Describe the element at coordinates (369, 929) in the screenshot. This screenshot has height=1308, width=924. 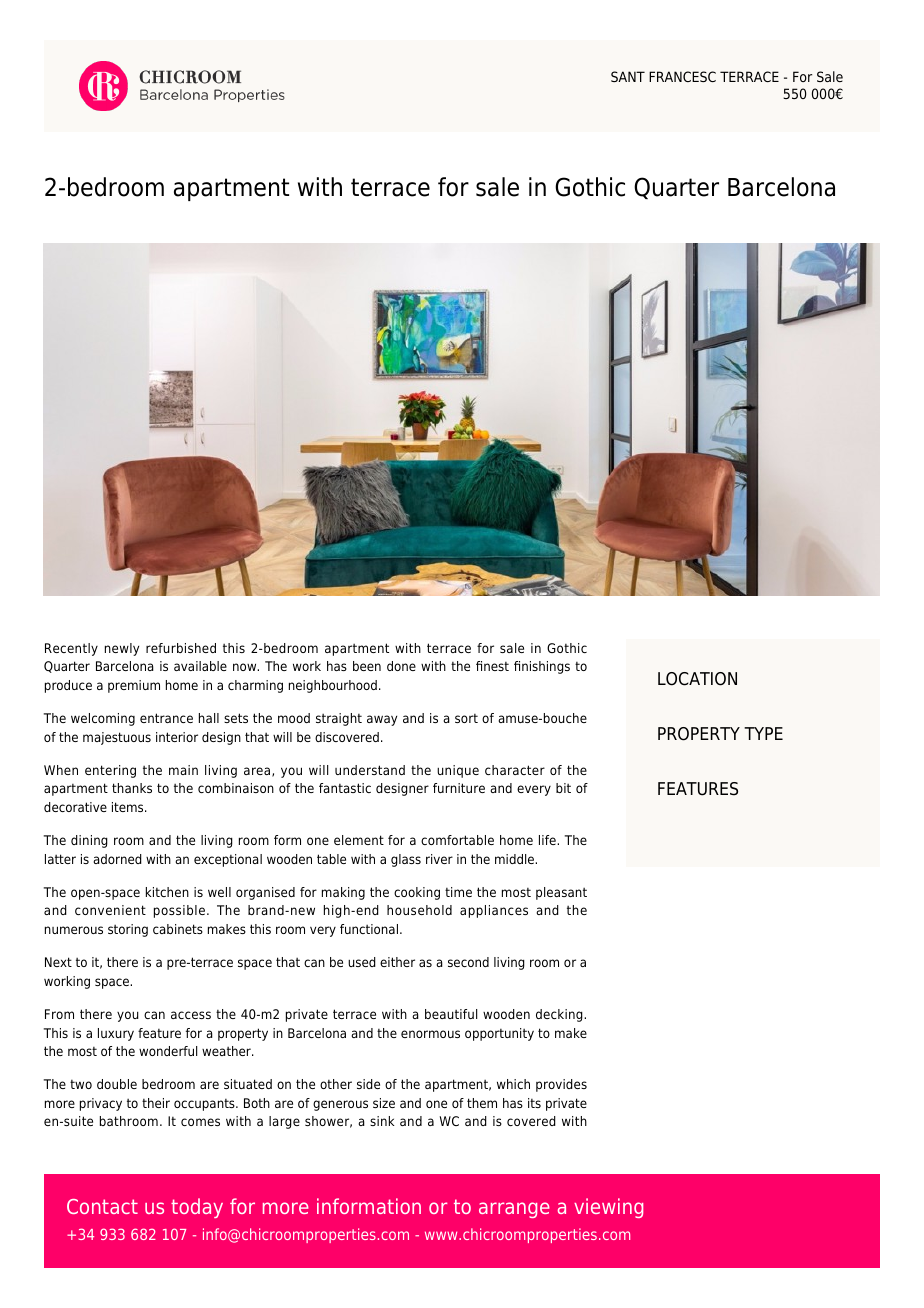
I see `functional` at that location.
